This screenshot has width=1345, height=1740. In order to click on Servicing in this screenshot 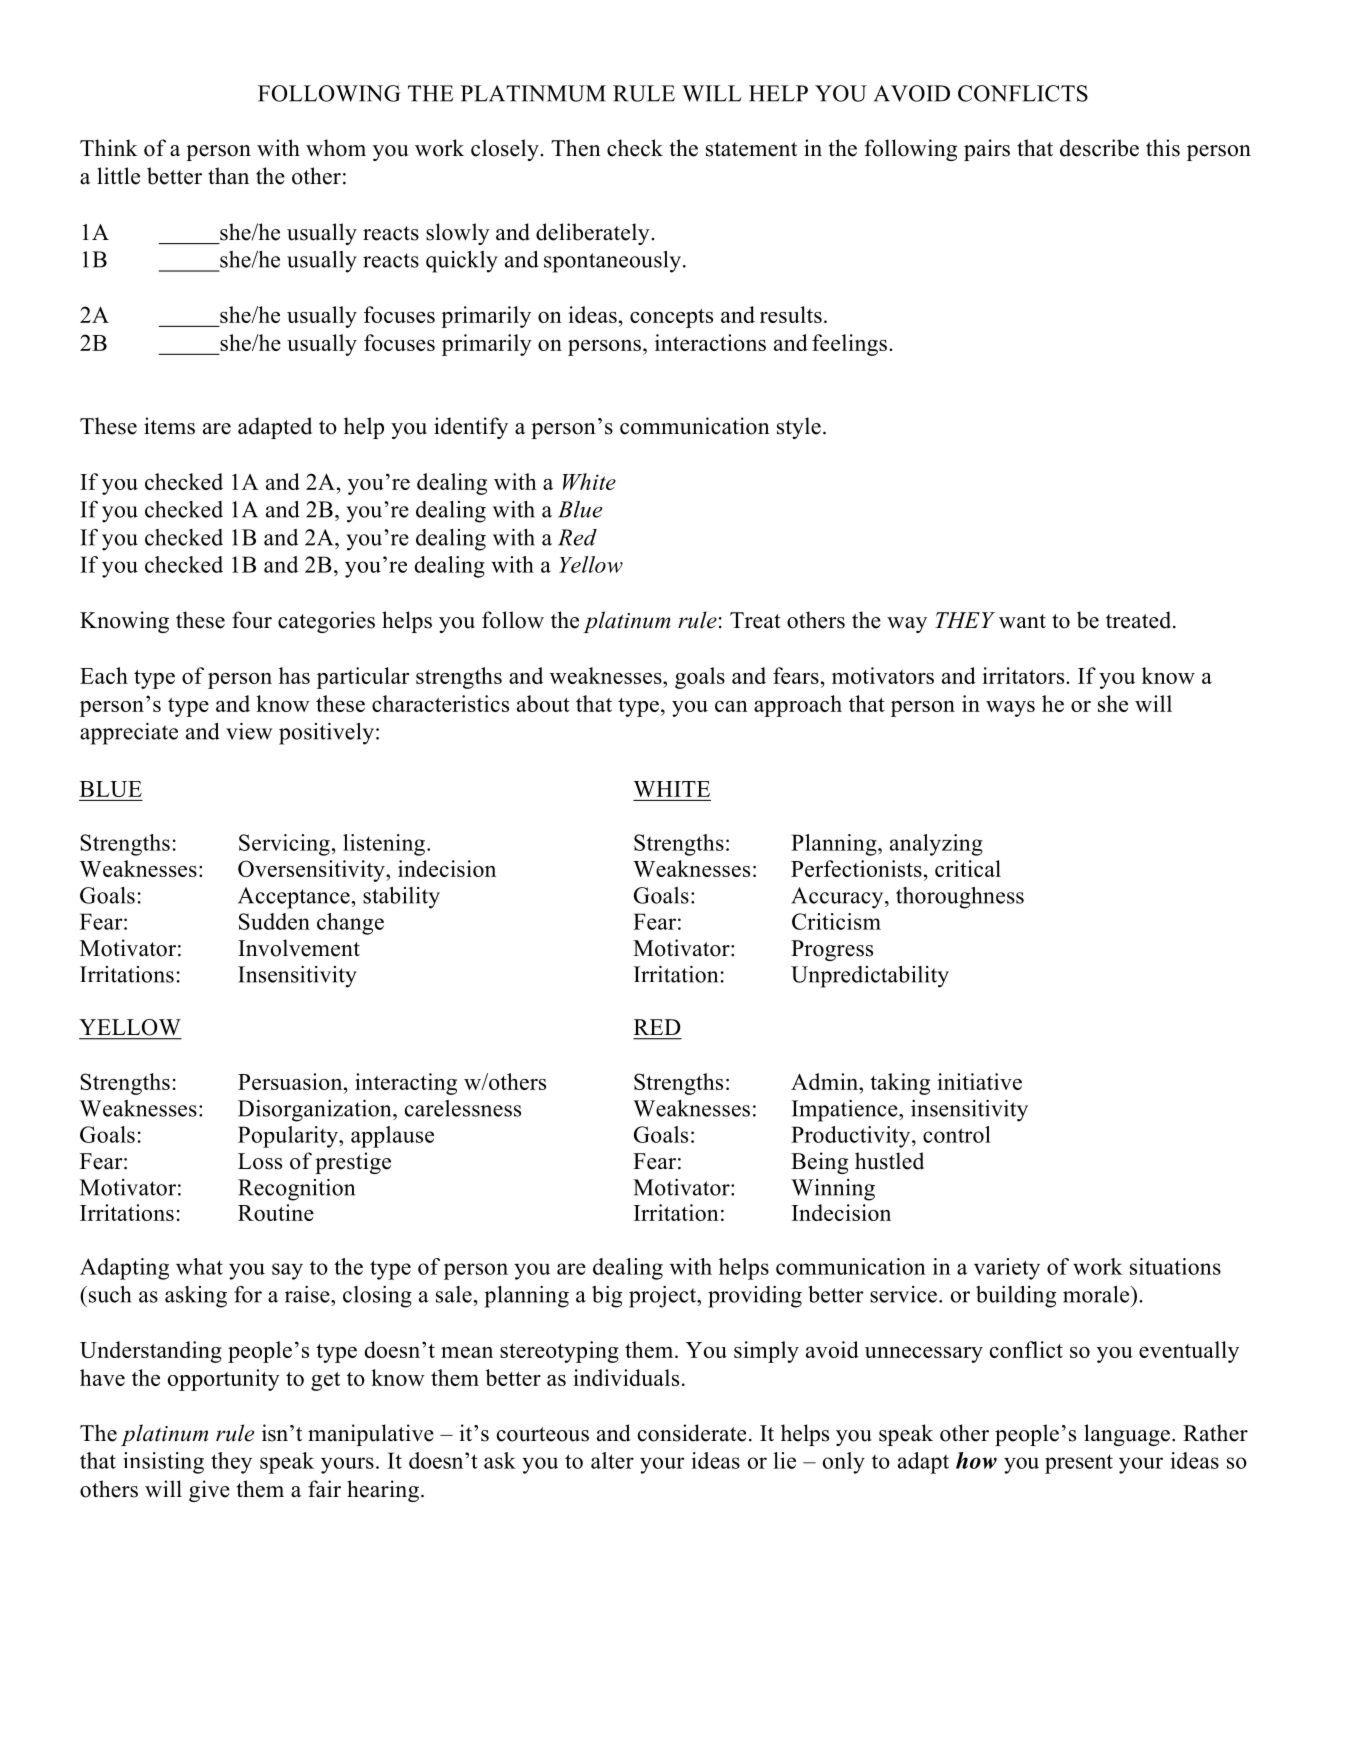, I will do `click(284, 845)`.
